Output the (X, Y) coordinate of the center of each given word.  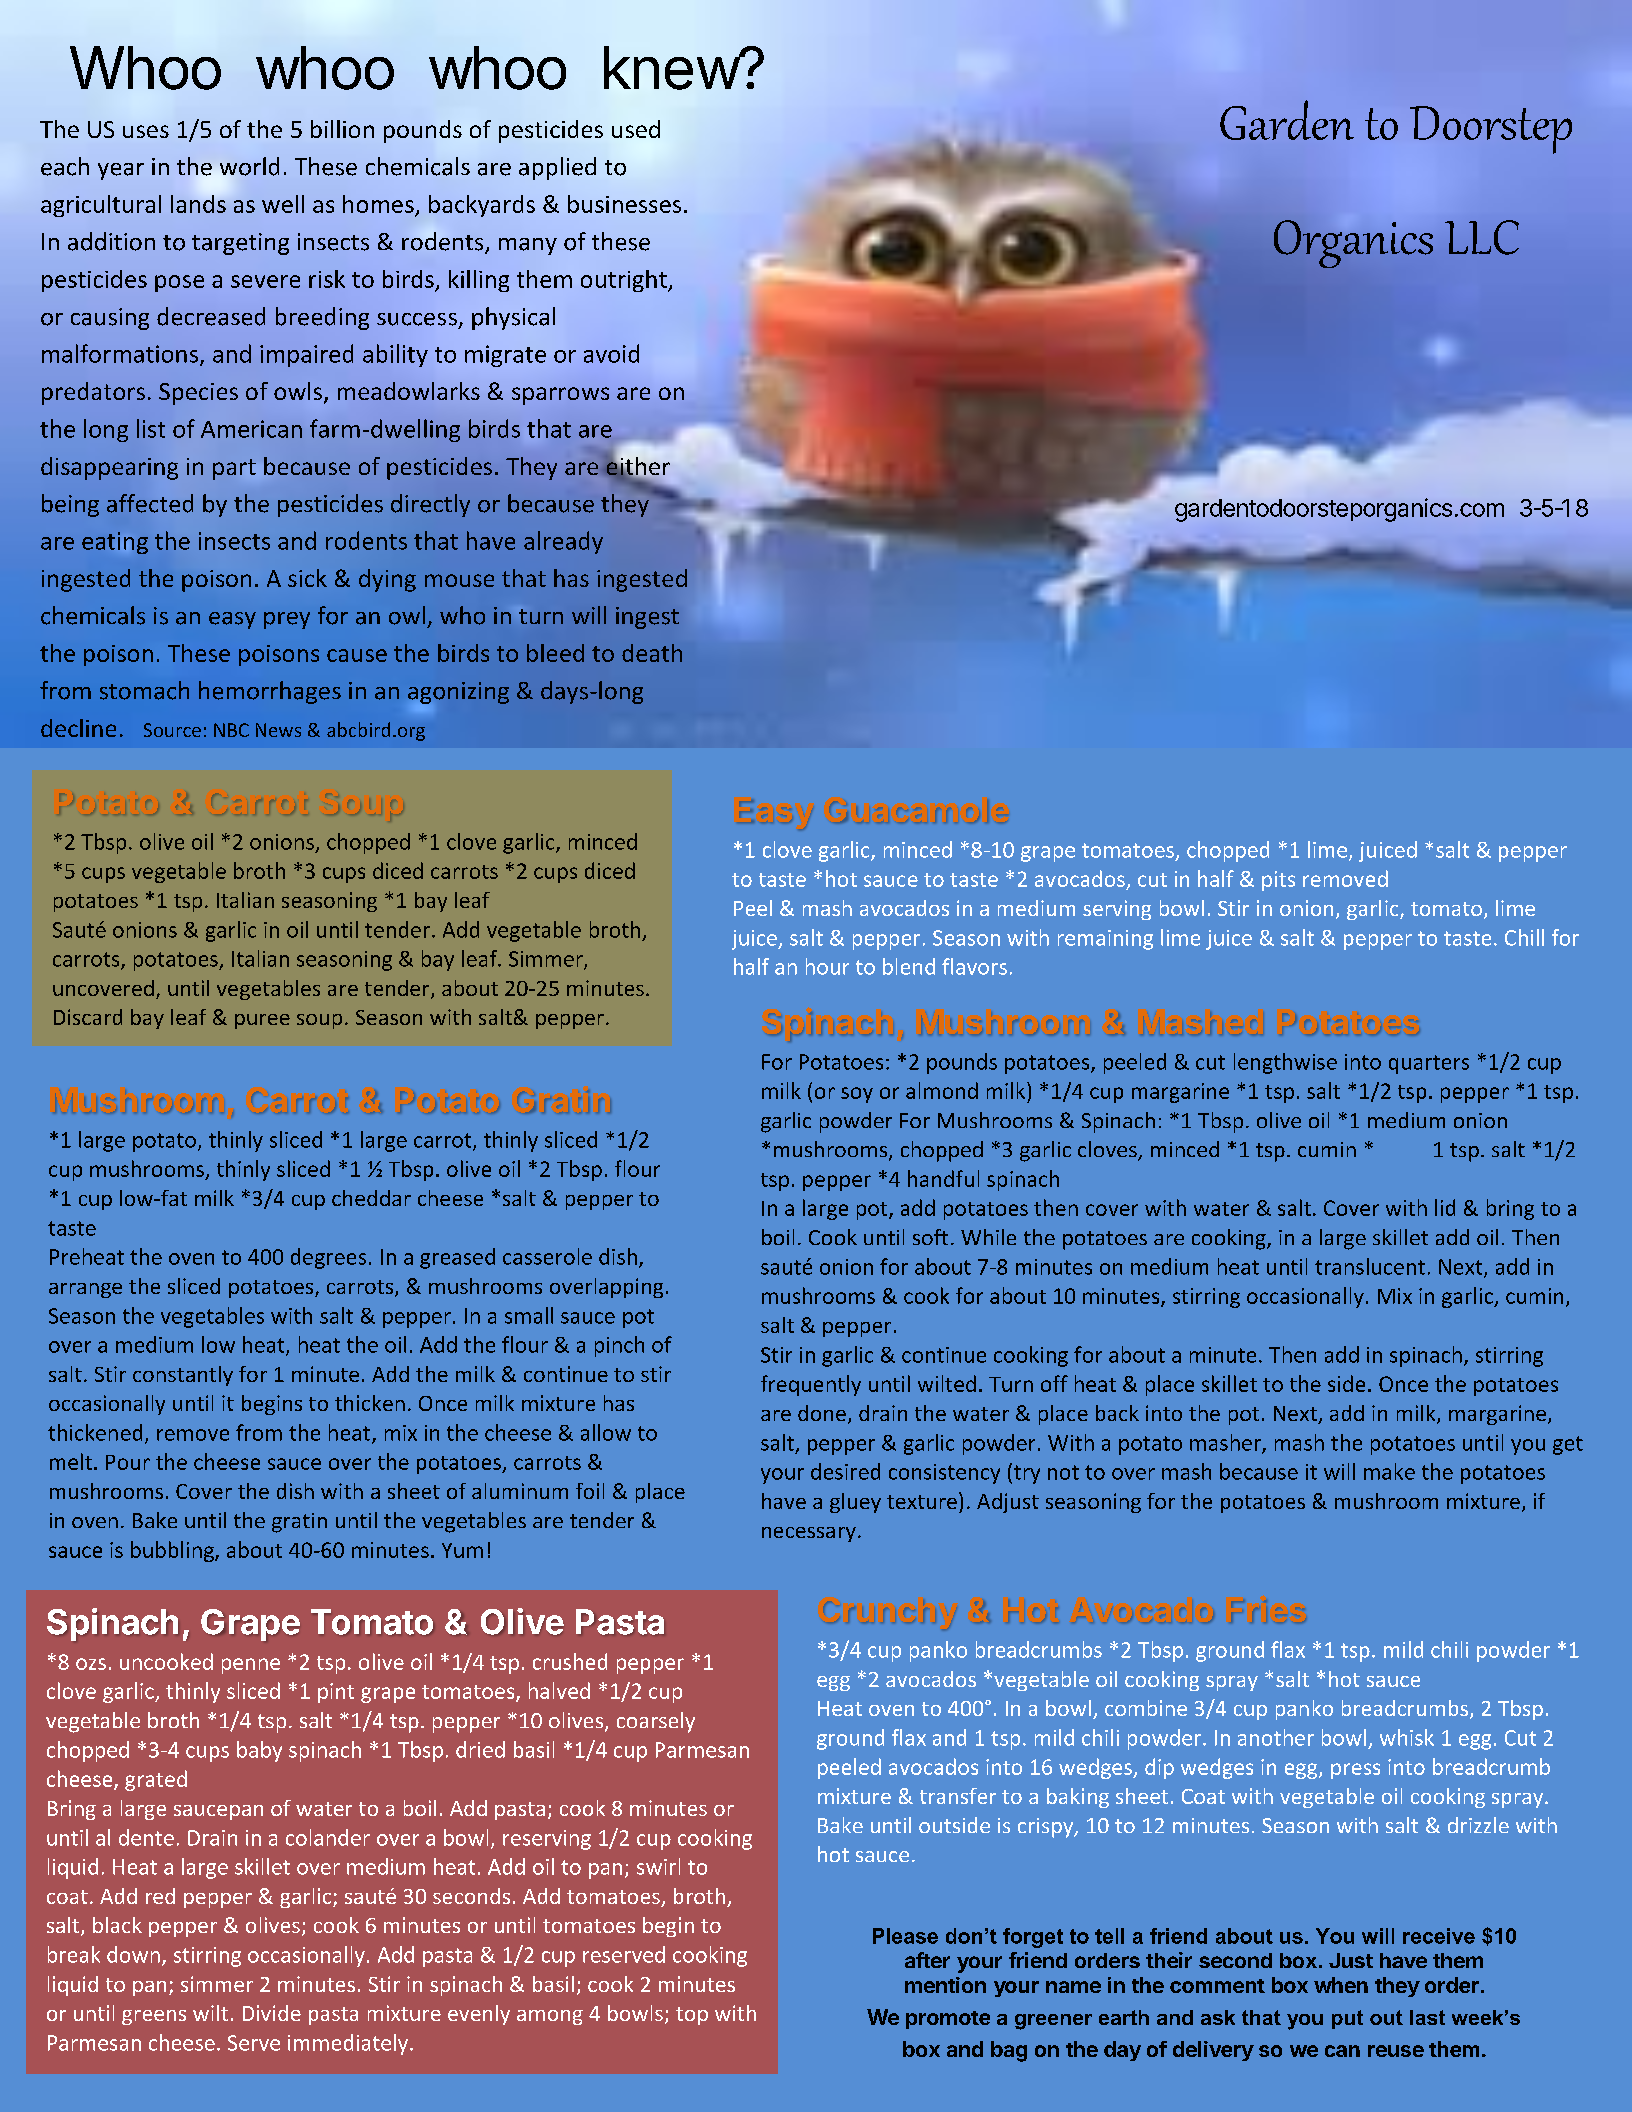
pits (1278, 881)
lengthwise (1285, 1063)
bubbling (173, 1551)
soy (857, 1095)
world (249, 166)
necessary (809, 1534)
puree (262, 1021)
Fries (1268, 1611)
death (652, 653)
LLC (1482, 237)
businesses (624, 204)
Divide (272, 2013)
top (692, 2016)
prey (287, 620)
